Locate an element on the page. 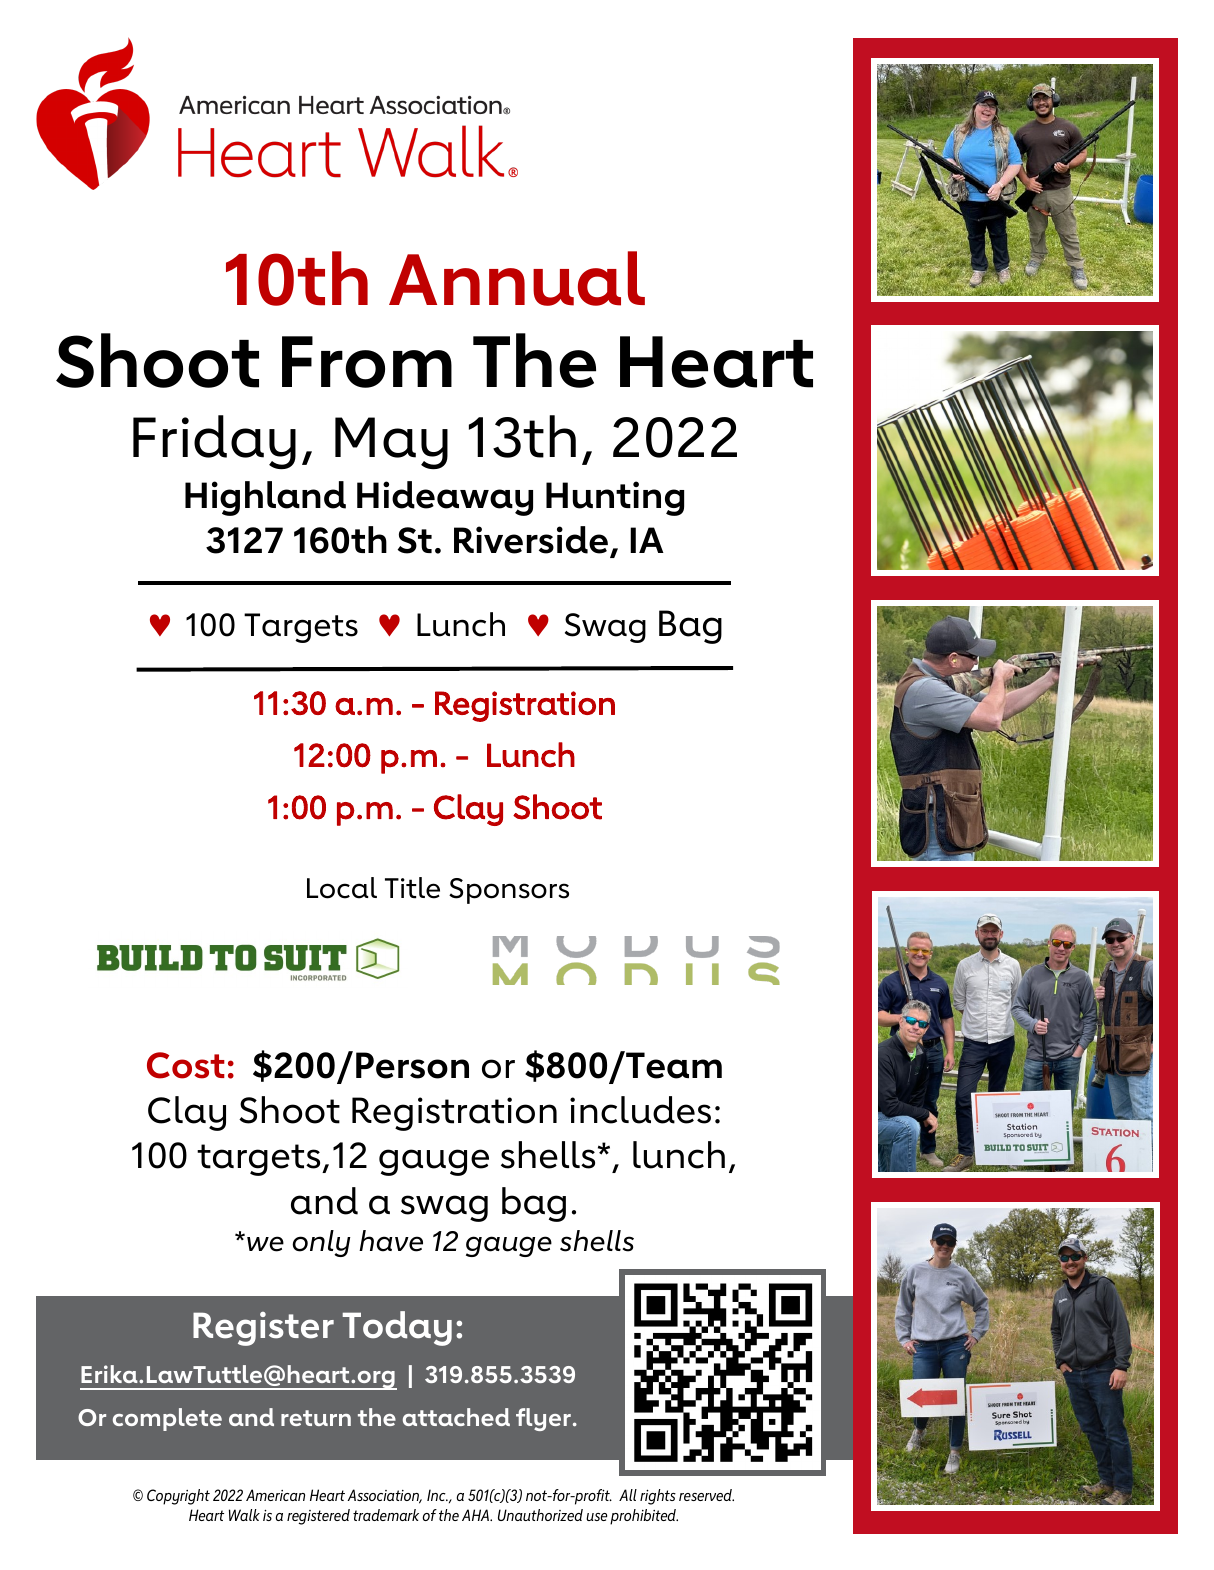  includes is located at coordinates (640, 1110).
